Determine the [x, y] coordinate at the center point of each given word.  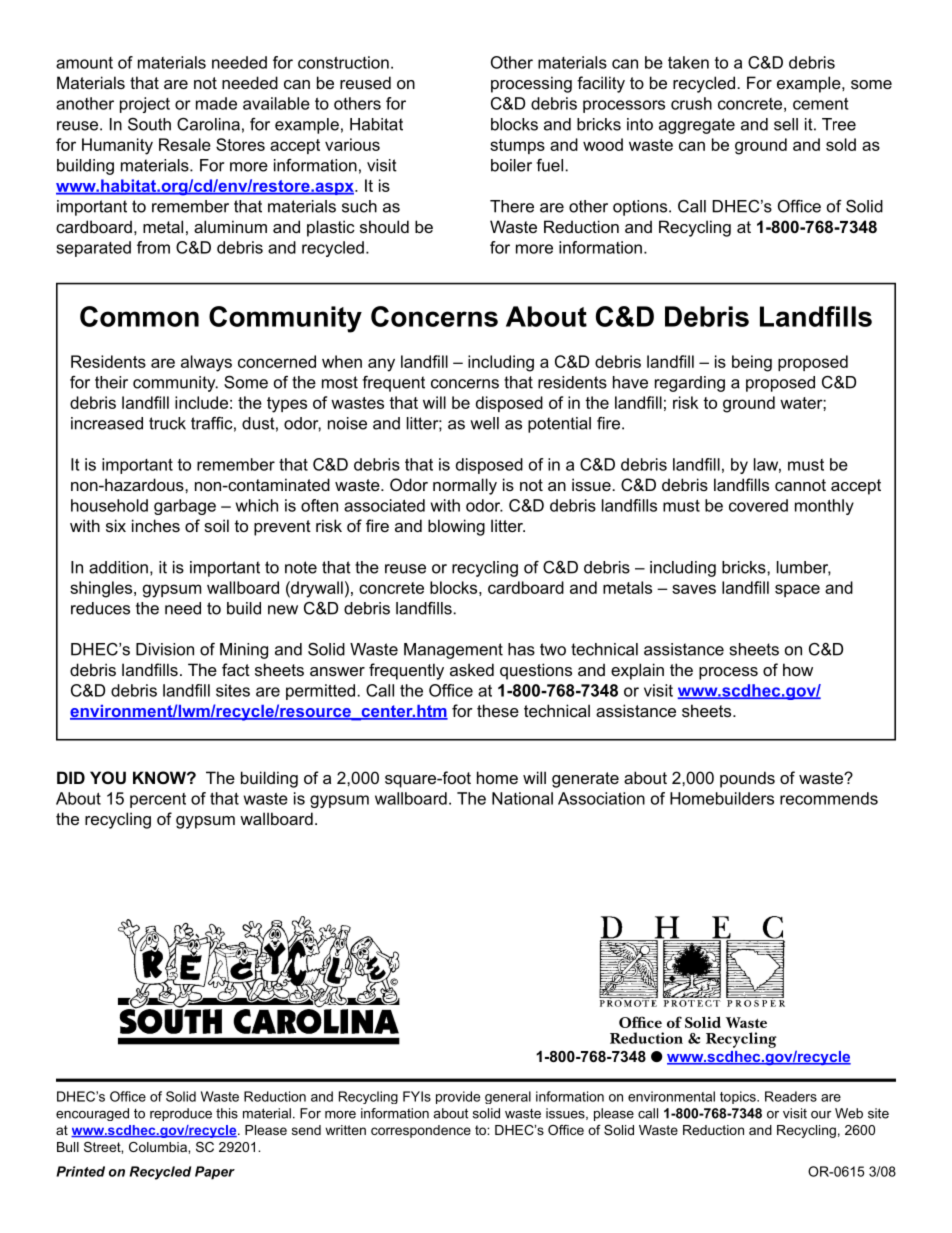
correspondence [421, 1131]
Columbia [159, 1147]
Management [453, 651]
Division [165, 649]
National [522, 798]
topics [739, 1097]
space [797, 590]
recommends [829, 798]
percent [158, 800]
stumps [517, 146]
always [206, 363]
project [145, 105]
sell [786, 124]
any [381, 365]
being [752, 363]
